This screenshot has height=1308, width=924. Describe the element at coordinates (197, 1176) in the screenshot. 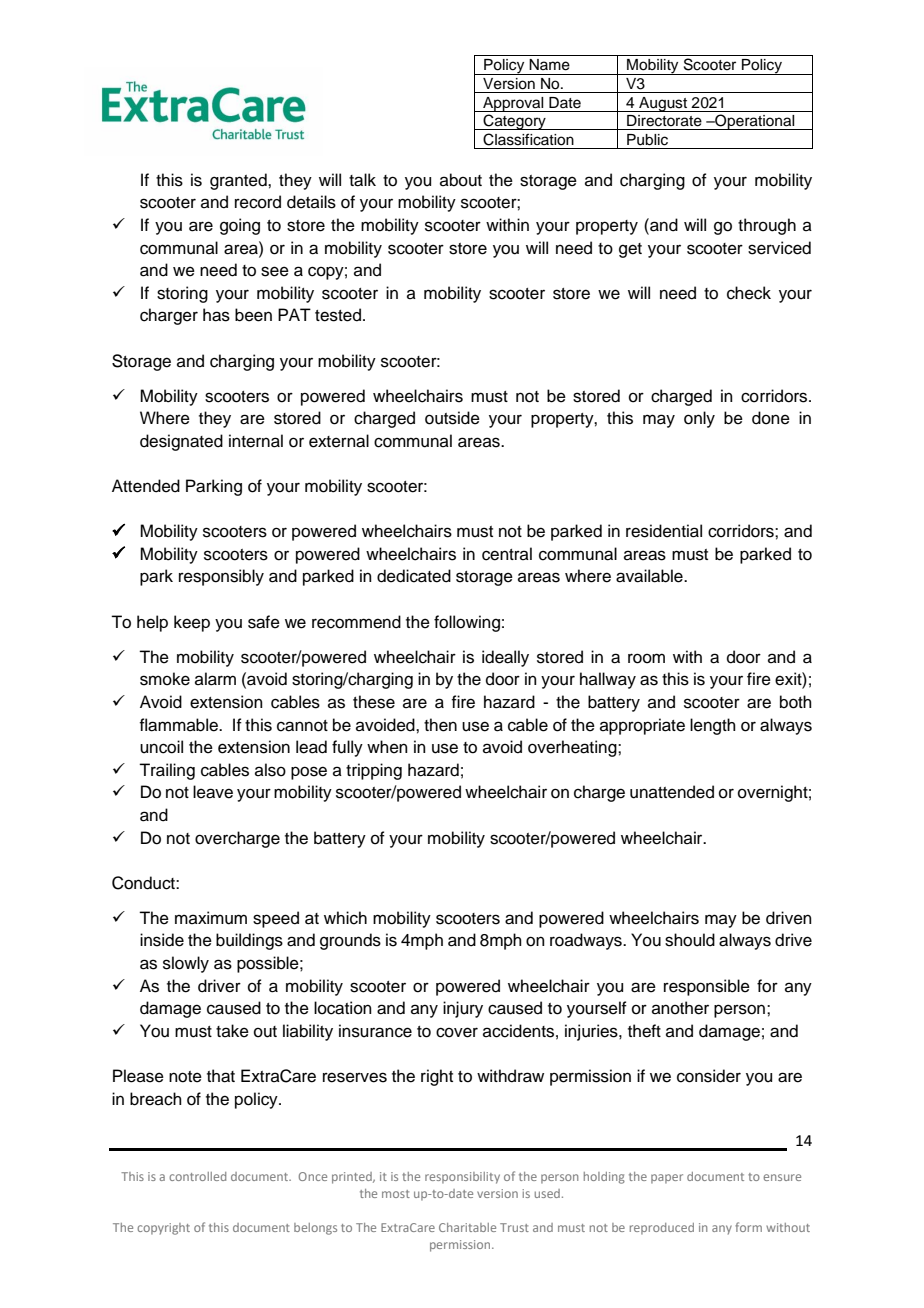

I see `controlled` at that location.
